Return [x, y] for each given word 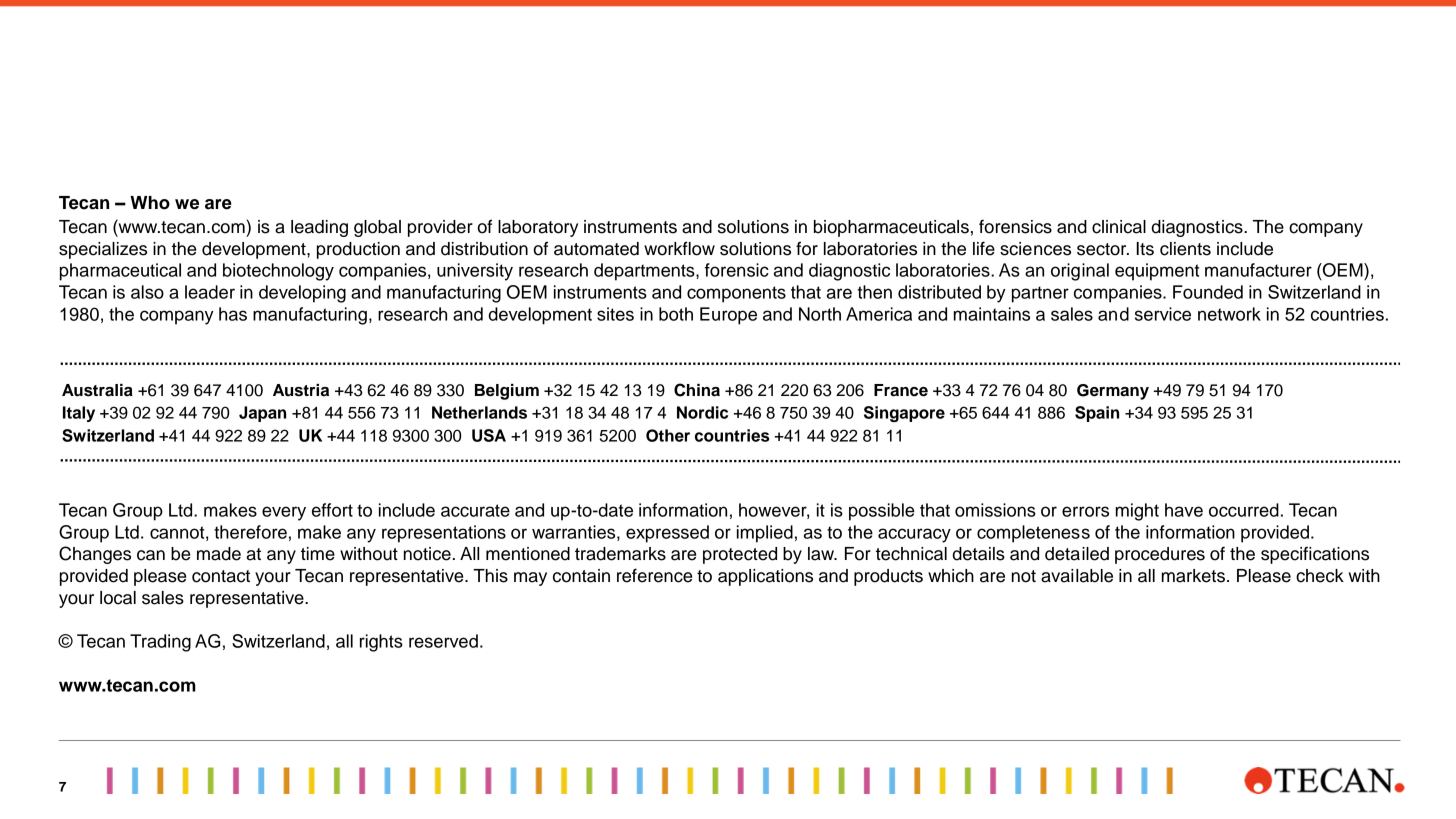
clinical [1119, 227]
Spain [1097, 414]
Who [150, 203]
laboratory [538, 228]
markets [1193, 576]
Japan [262, 414]
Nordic [702, 412]
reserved [443, 641]
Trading [160, 643]
